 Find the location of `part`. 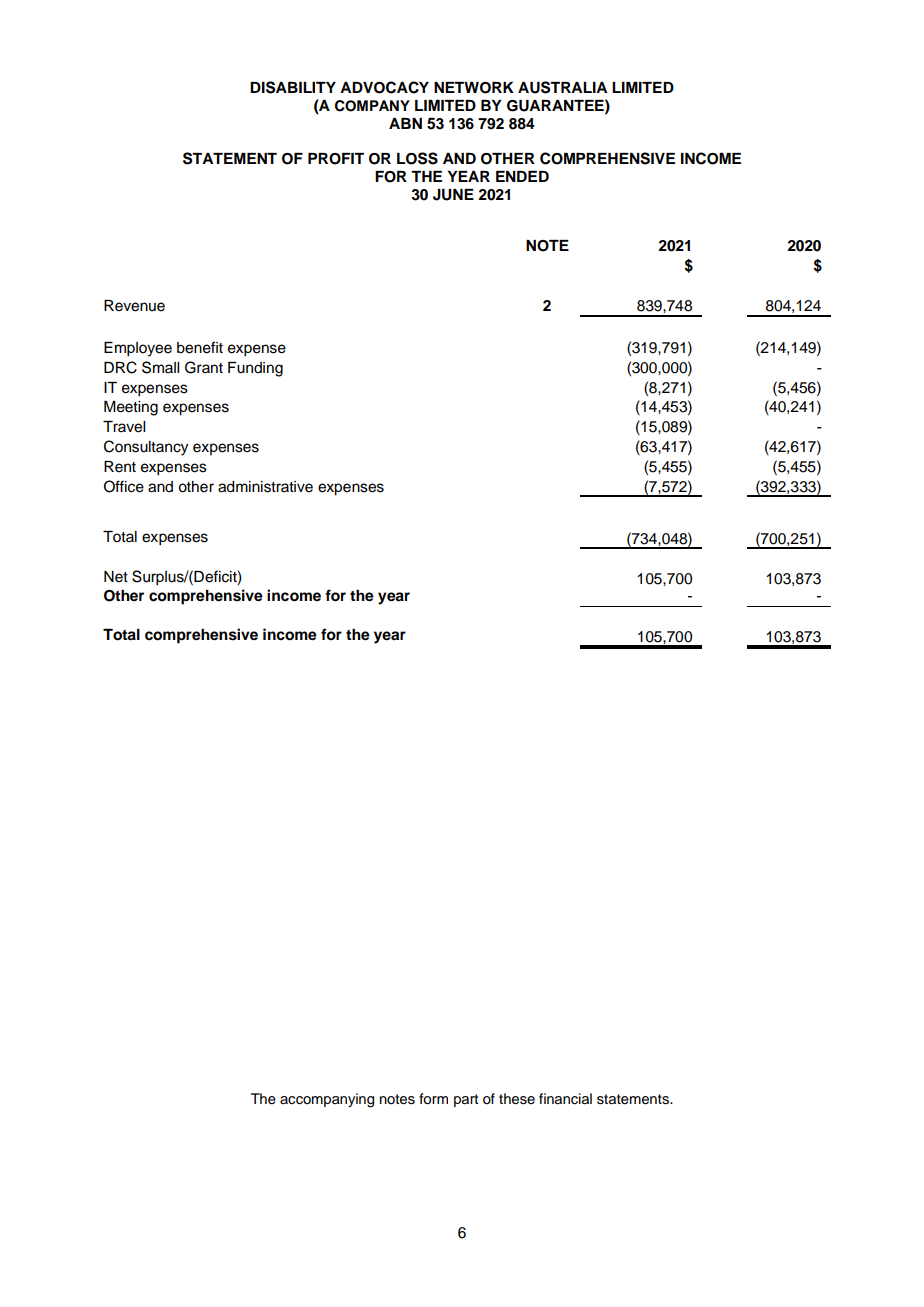

part is located at coordinates (466, 1100).
